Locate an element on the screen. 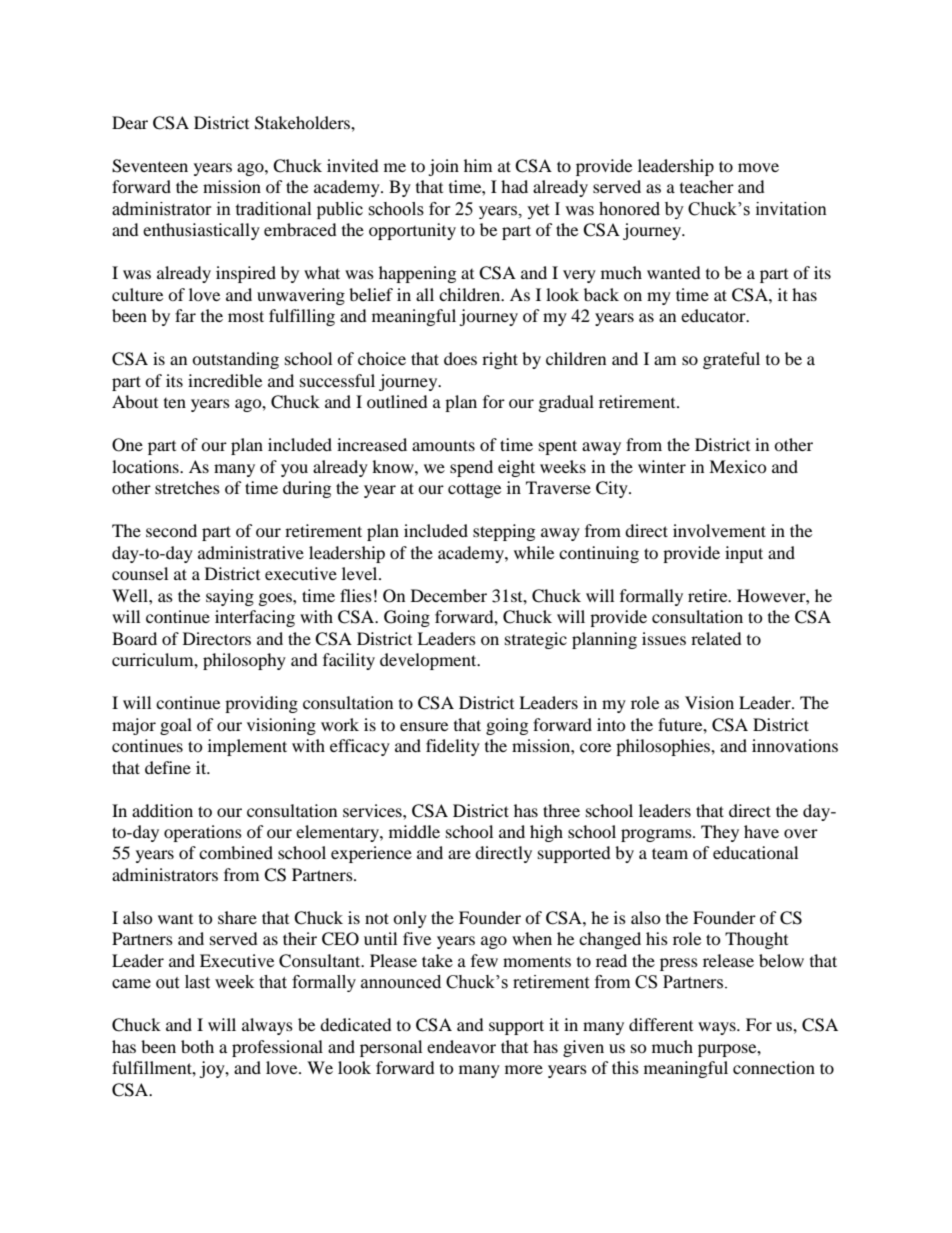 This screenshot has height=1233, width=952. move is located at coordinates (758, 167).
